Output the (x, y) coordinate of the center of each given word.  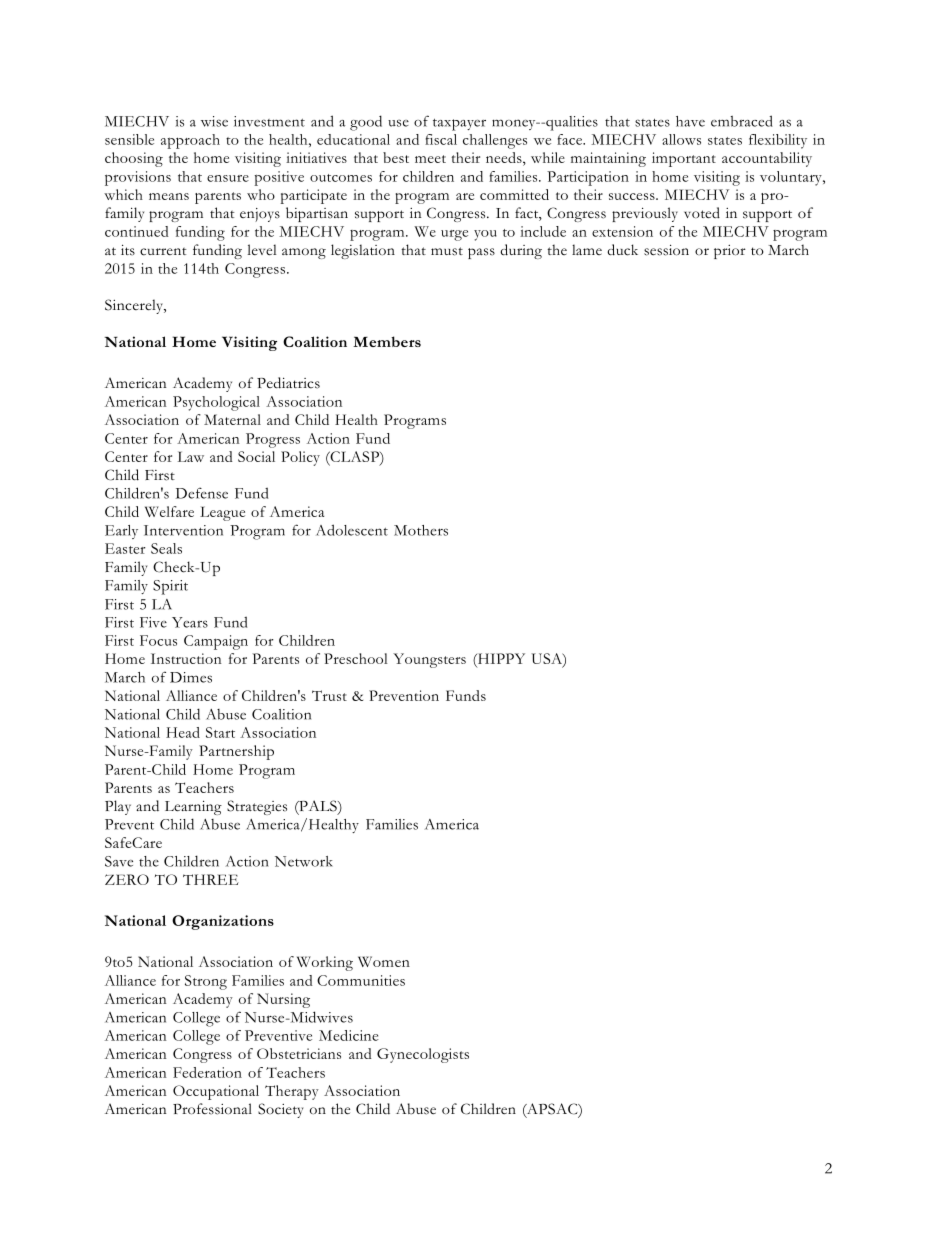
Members (387, 341)
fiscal (441, 139)
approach (190, 141)
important (684, 159)
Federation (207, 1072)
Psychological (216, 403)
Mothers (421, 530)
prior (730, 252)
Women (384, 961)
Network (304, 861)
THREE (211, 879)
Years (190, 622)
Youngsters (429, 660)
